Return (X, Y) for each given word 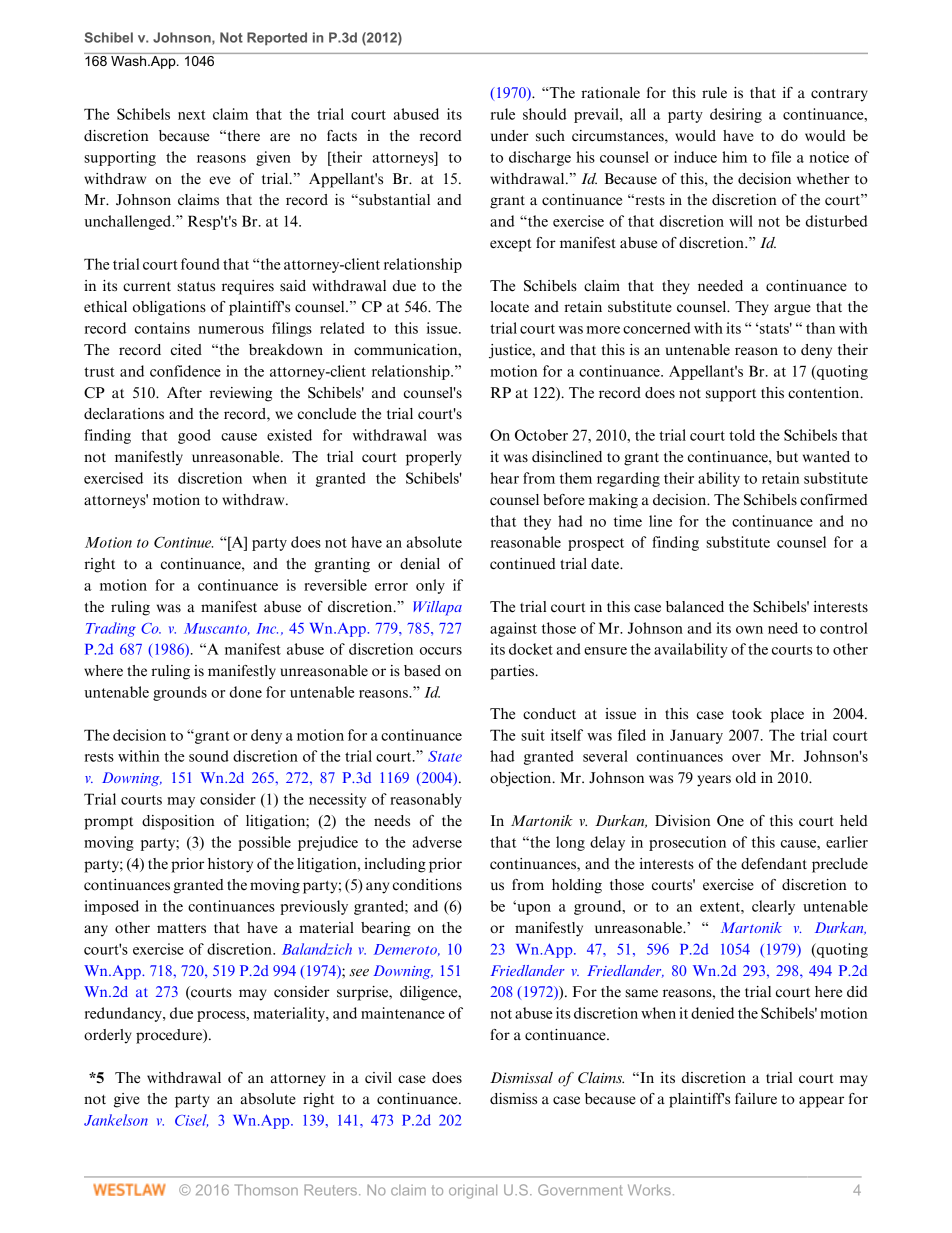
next (192, 115)
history (230, 865)
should (545, 114)
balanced (695, 607)
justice (511, 351)
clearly (773, 907)
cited (186, 350)
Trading (111, 629)
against (513, 629)
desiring (736, 115)
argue (792, 310)
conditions (427, 885)
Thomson (266, 1190)
